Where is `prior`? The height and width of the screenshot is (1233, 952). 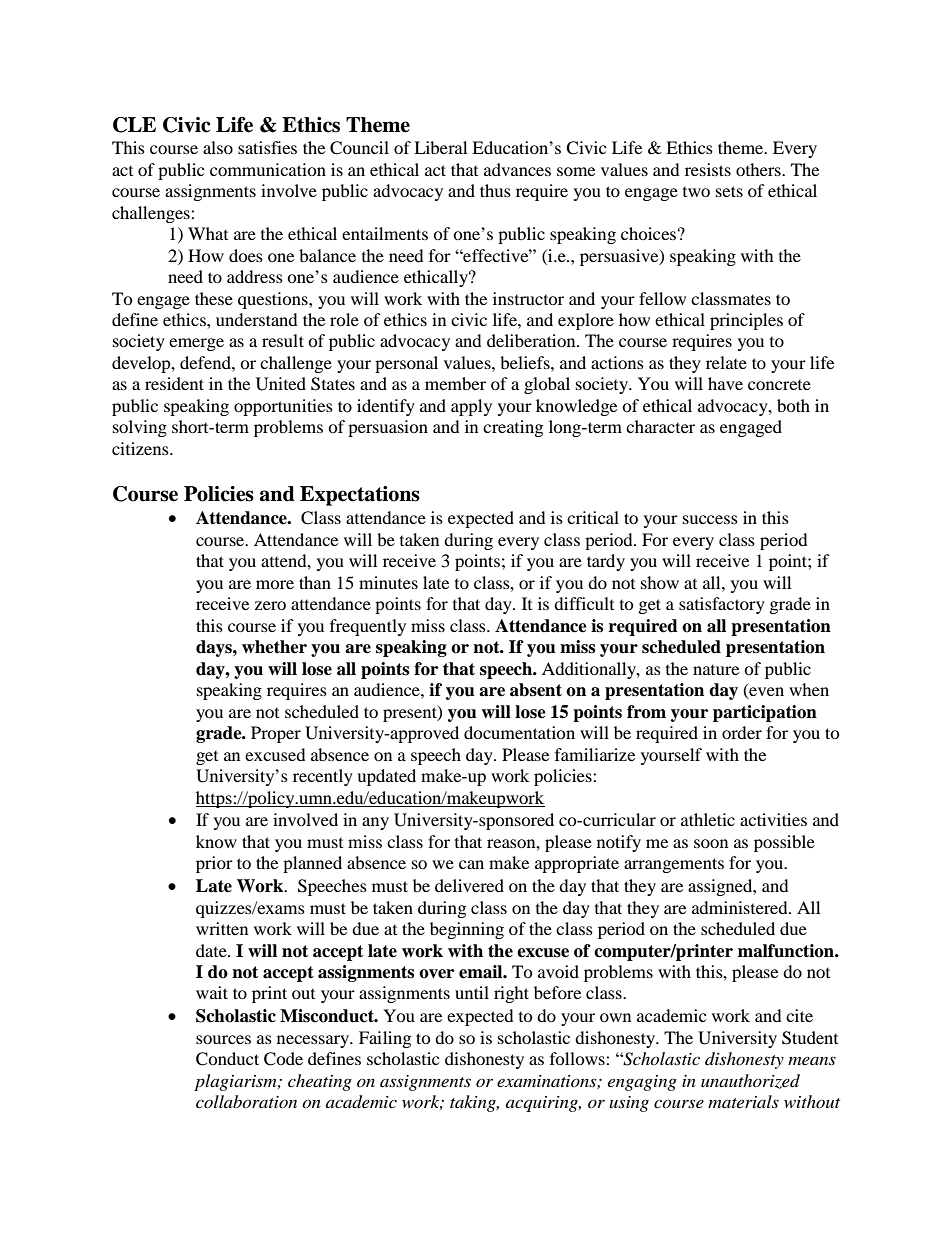 prior is located at coordinates (214, 864).
